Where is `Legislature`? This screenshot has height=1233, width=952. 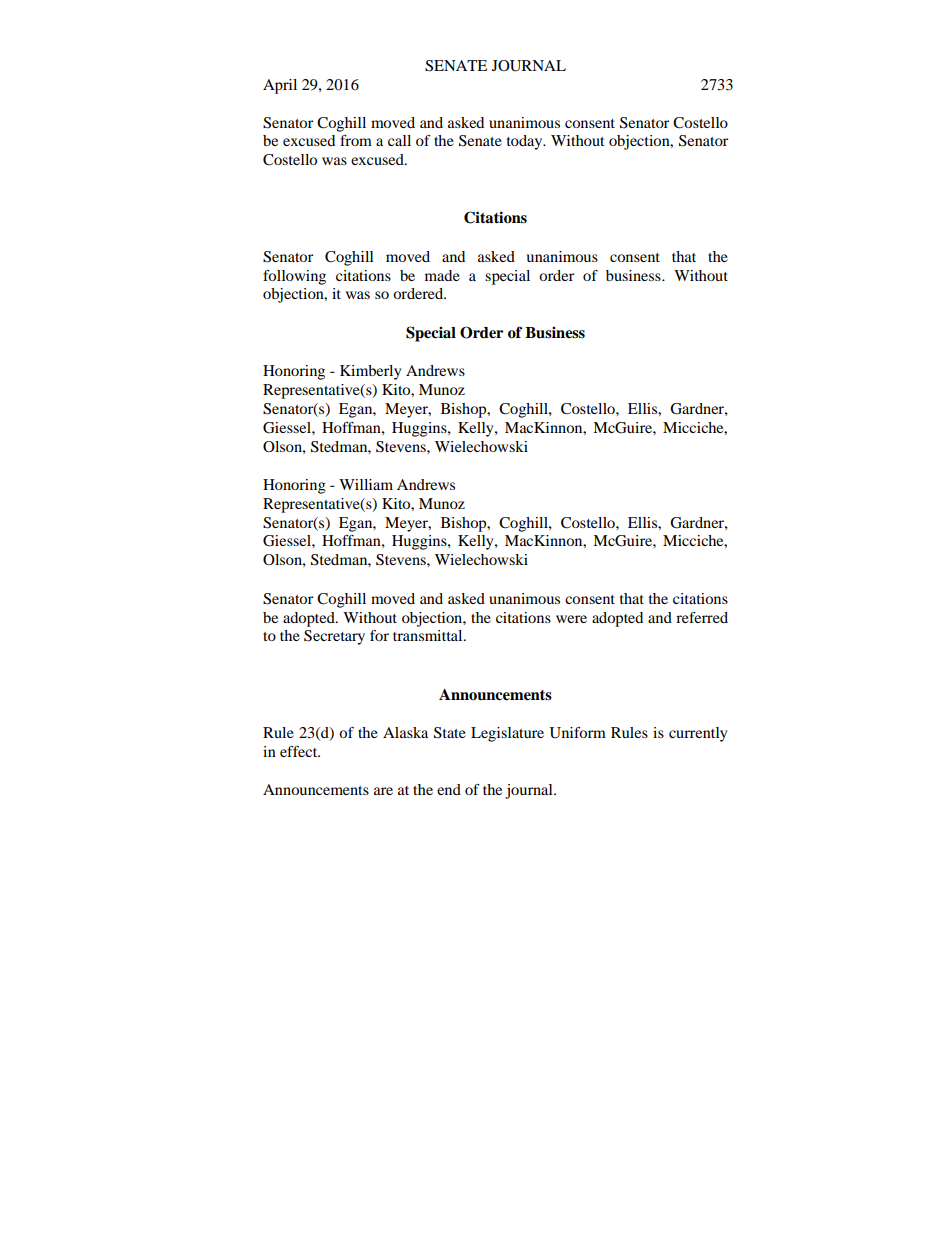
Legislature is located at coordinates (507, 734).
